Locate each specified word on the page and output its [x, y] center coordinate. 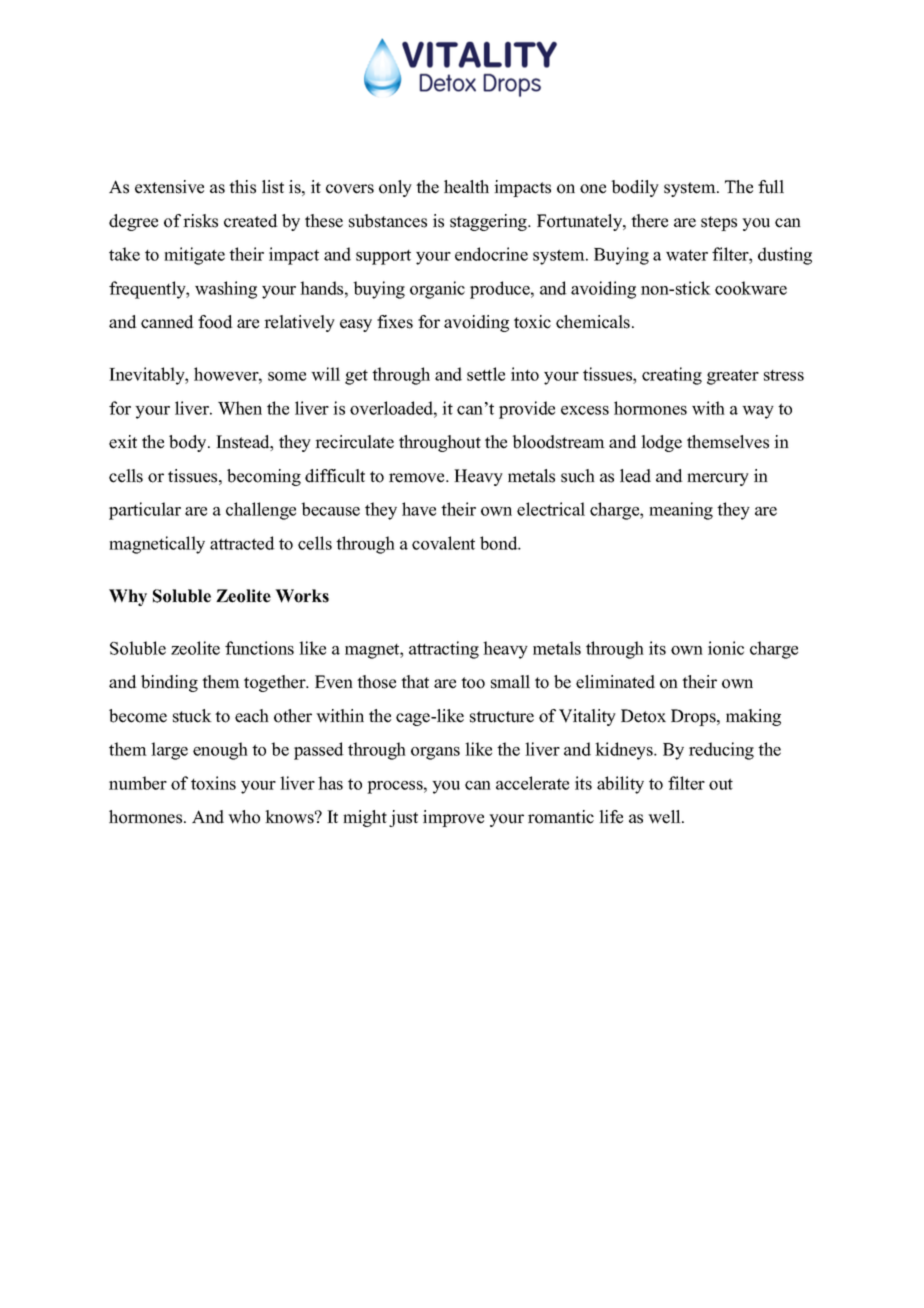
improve [453, 818]
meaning [681, 511]
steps [719, 223]
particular [145, 511]
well [665, 817]
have [419, 509]
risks [200, 221]
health [466, 187]
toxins [213, 783]
